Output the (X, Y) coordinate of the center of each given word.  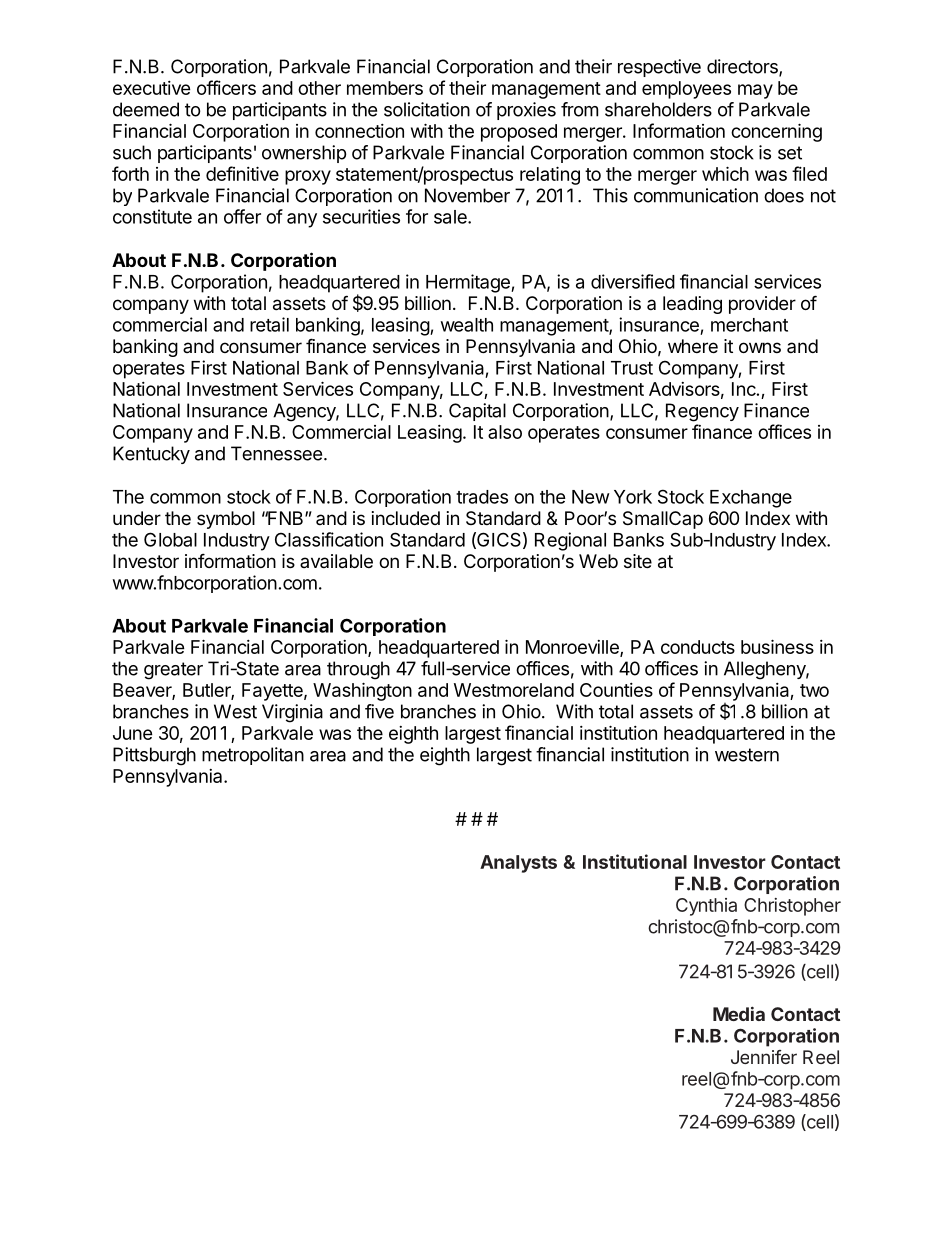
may (755, 91)
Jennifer (764, 1057)
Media (739, 1013)
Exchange (751, 499)
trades (482, 497)
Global (170, 539)
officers (226, 87)
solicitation (427, 109)
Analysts (518, 864)
